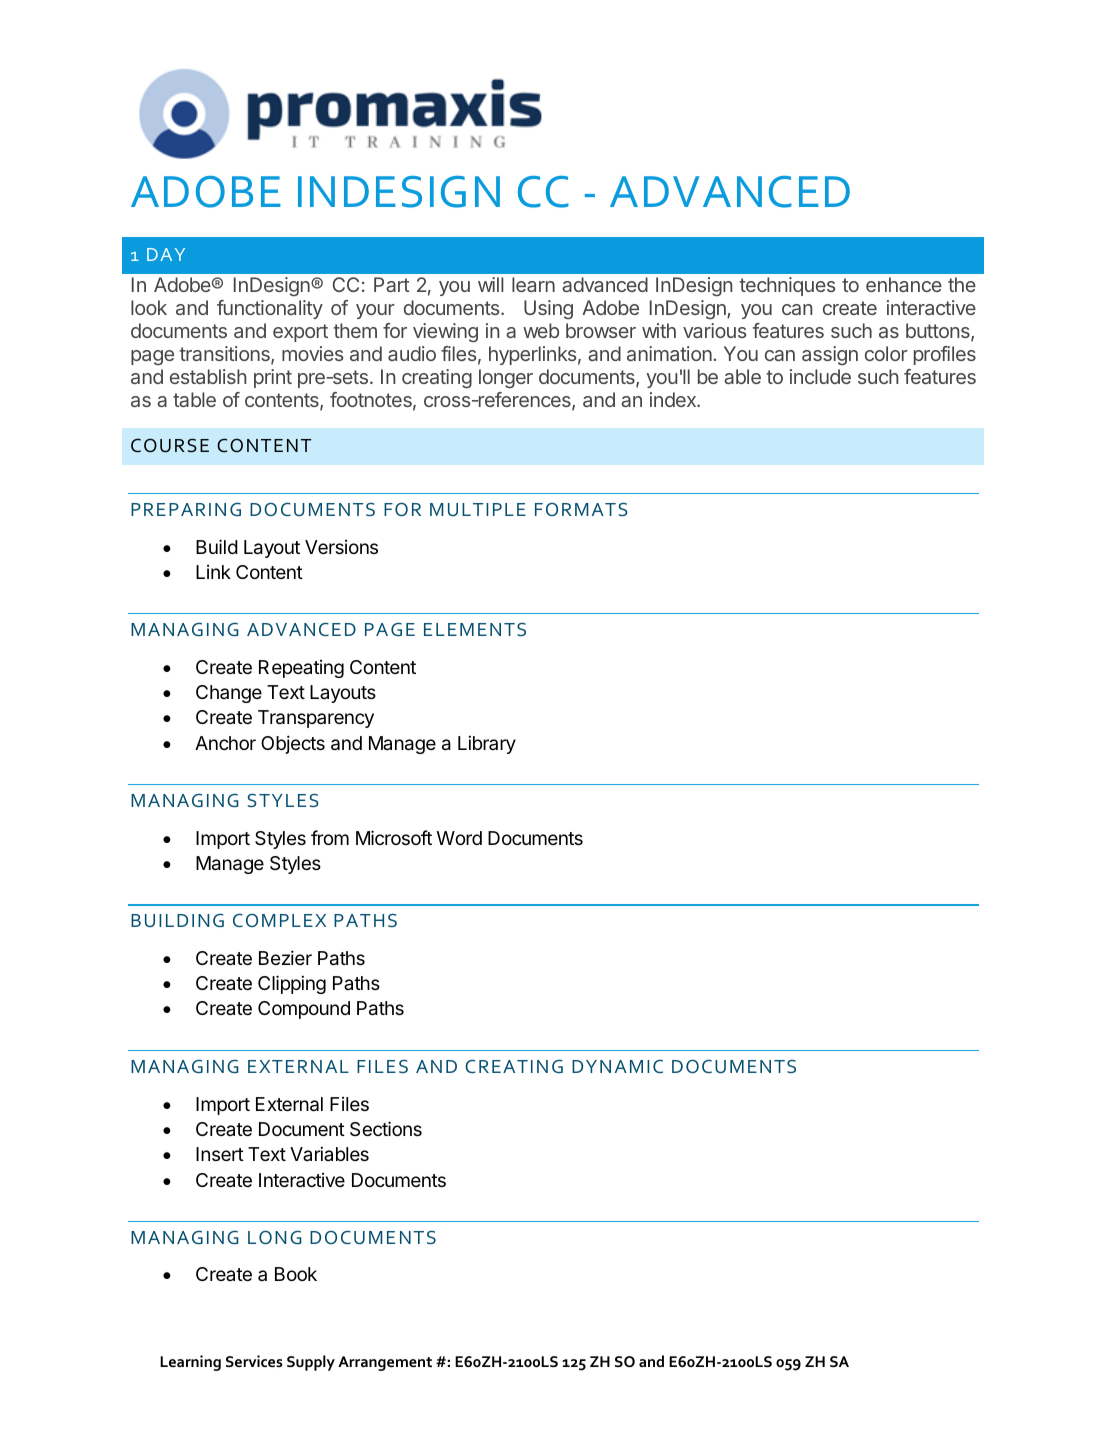 The image size is (1106, 1432). What do you see at coordinates (491, 284) in the screenshot?
I see `will` at bounding box center [491, 284].
